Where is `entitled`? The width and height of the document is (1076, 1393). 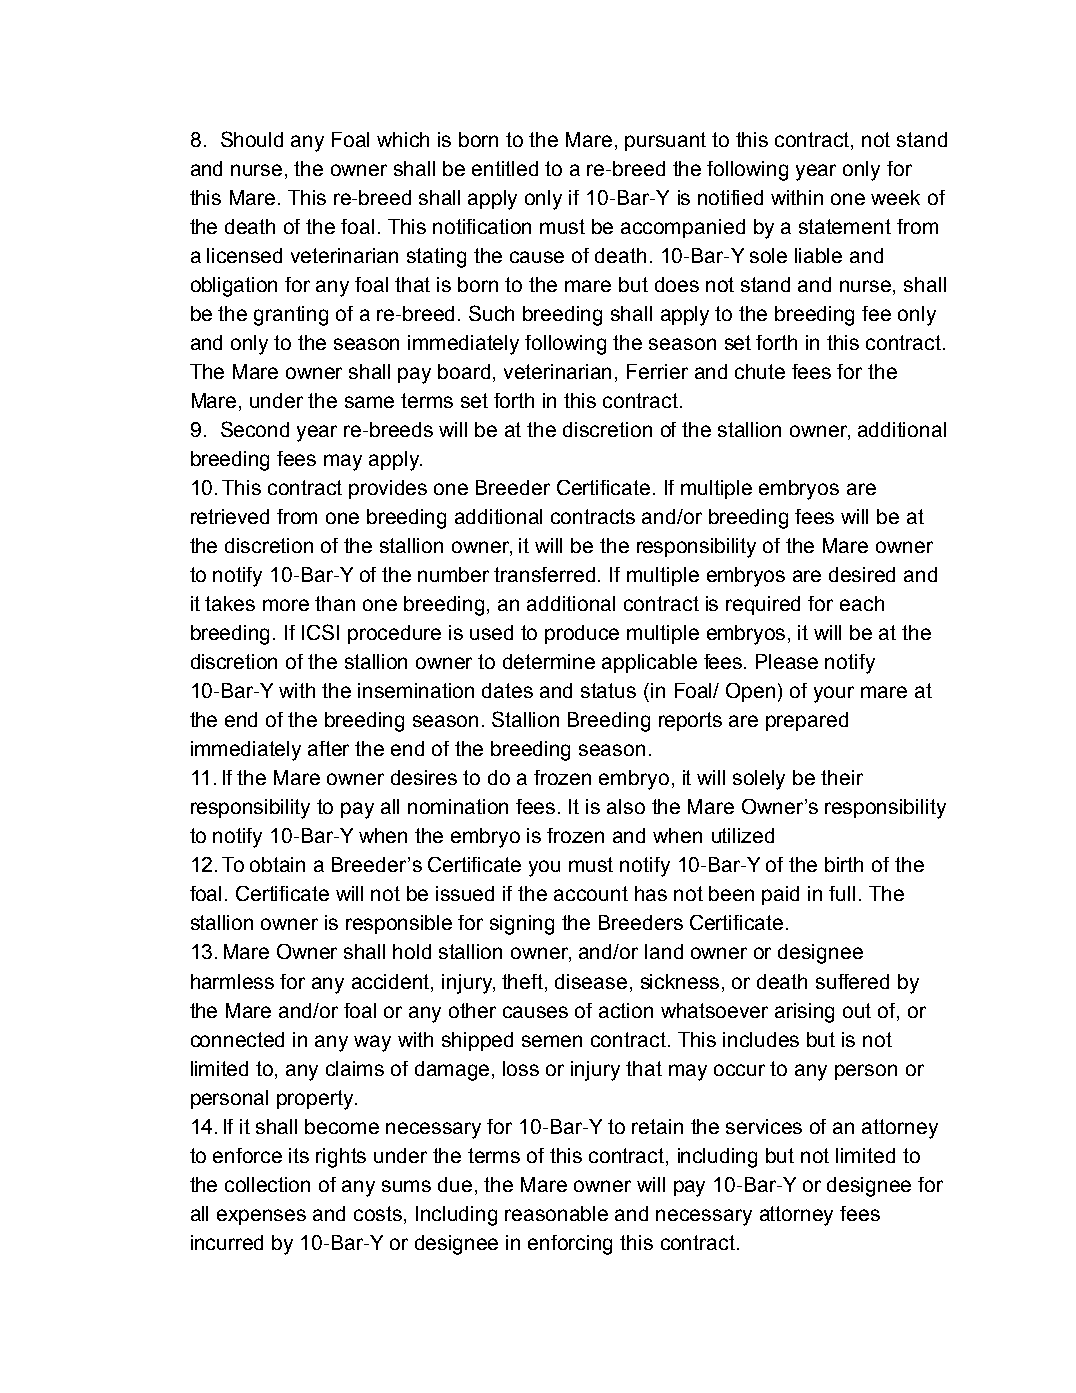 entitled is located at coordinates (505, 168).
